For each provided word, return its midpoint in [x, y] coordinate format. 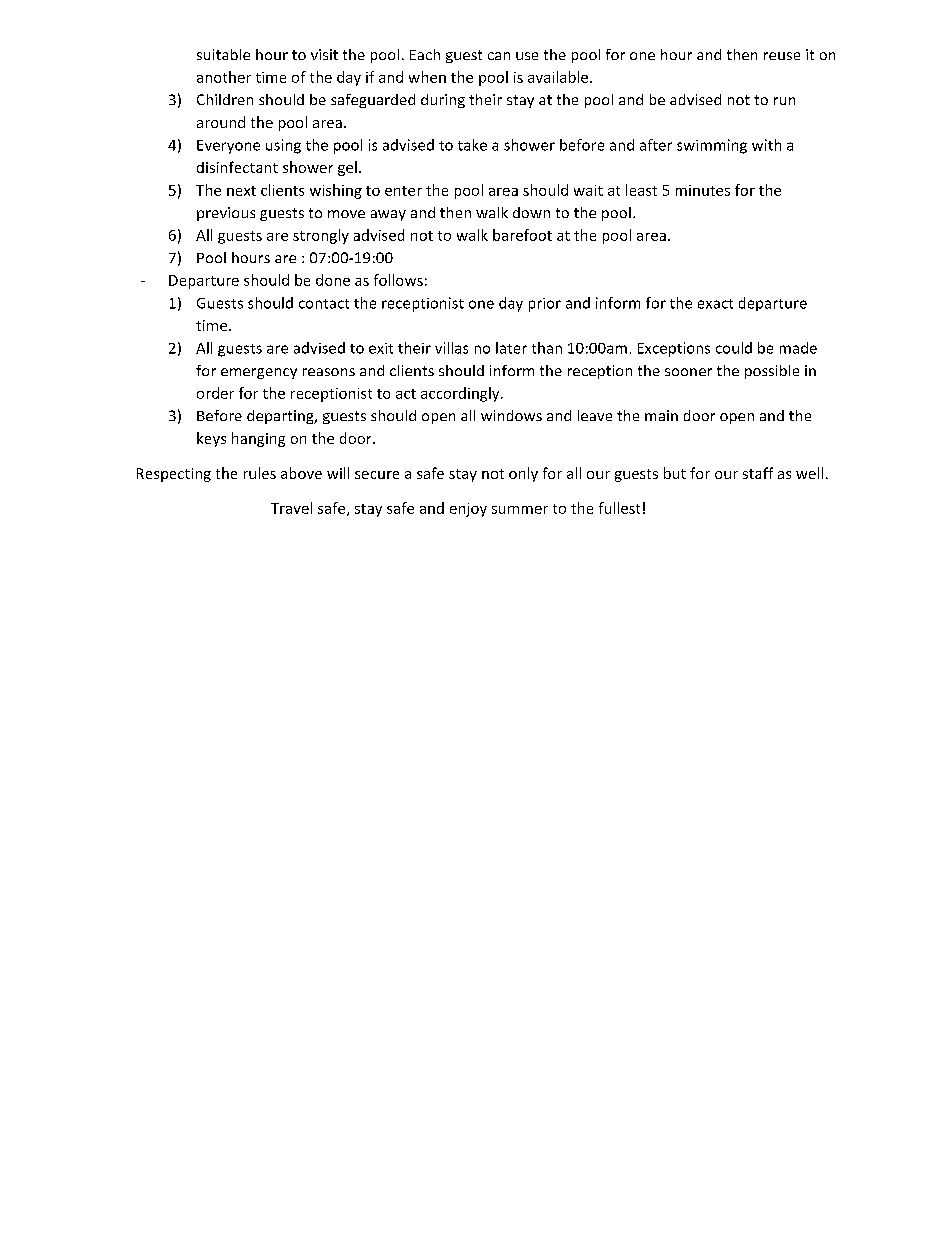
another [224, 77]
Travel [291, 508]
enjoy [468, 510]
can [499, 56]
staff [758, 473]
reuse [782, 56]
